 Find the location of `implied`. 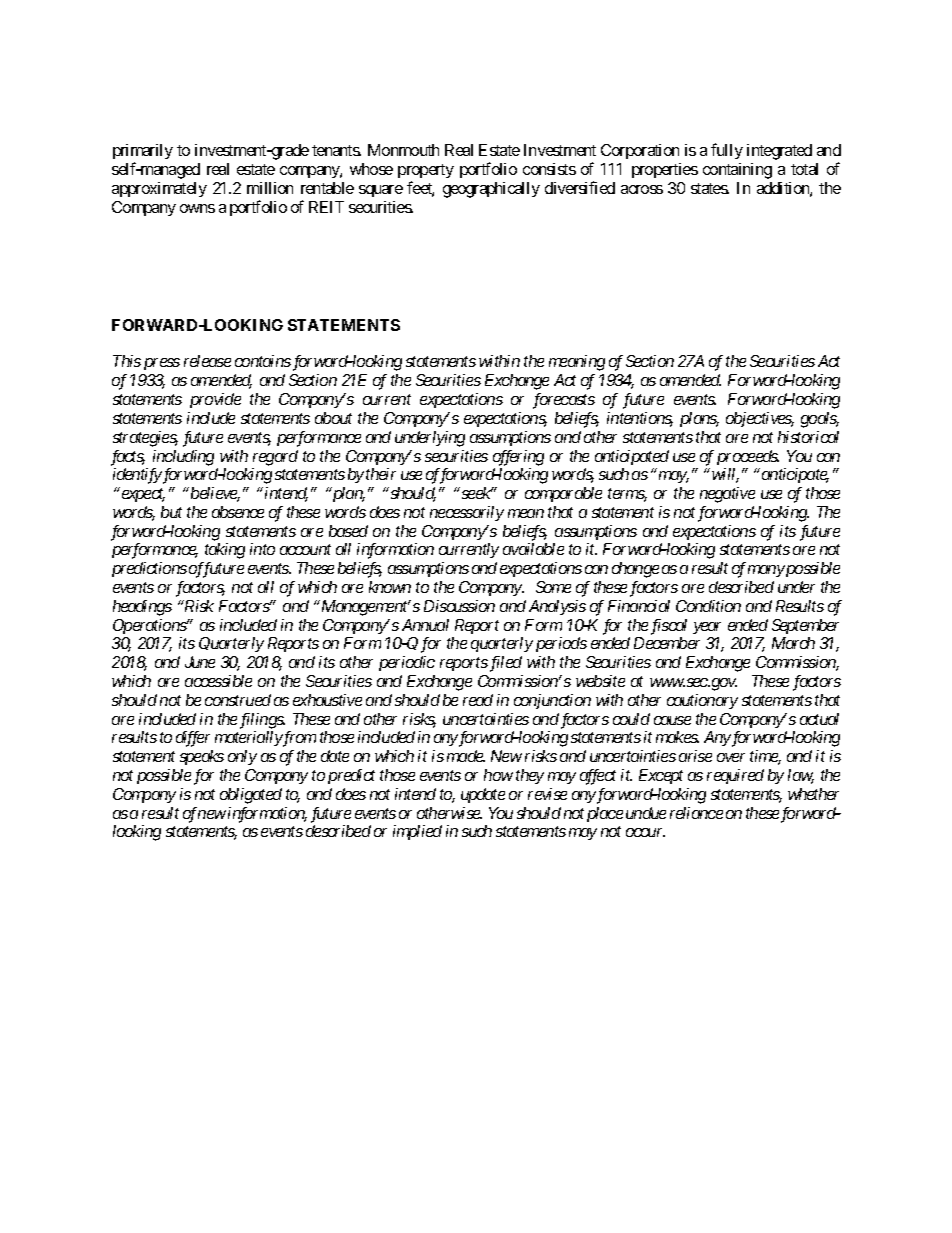

implied is located at coordinates (417, 832).
